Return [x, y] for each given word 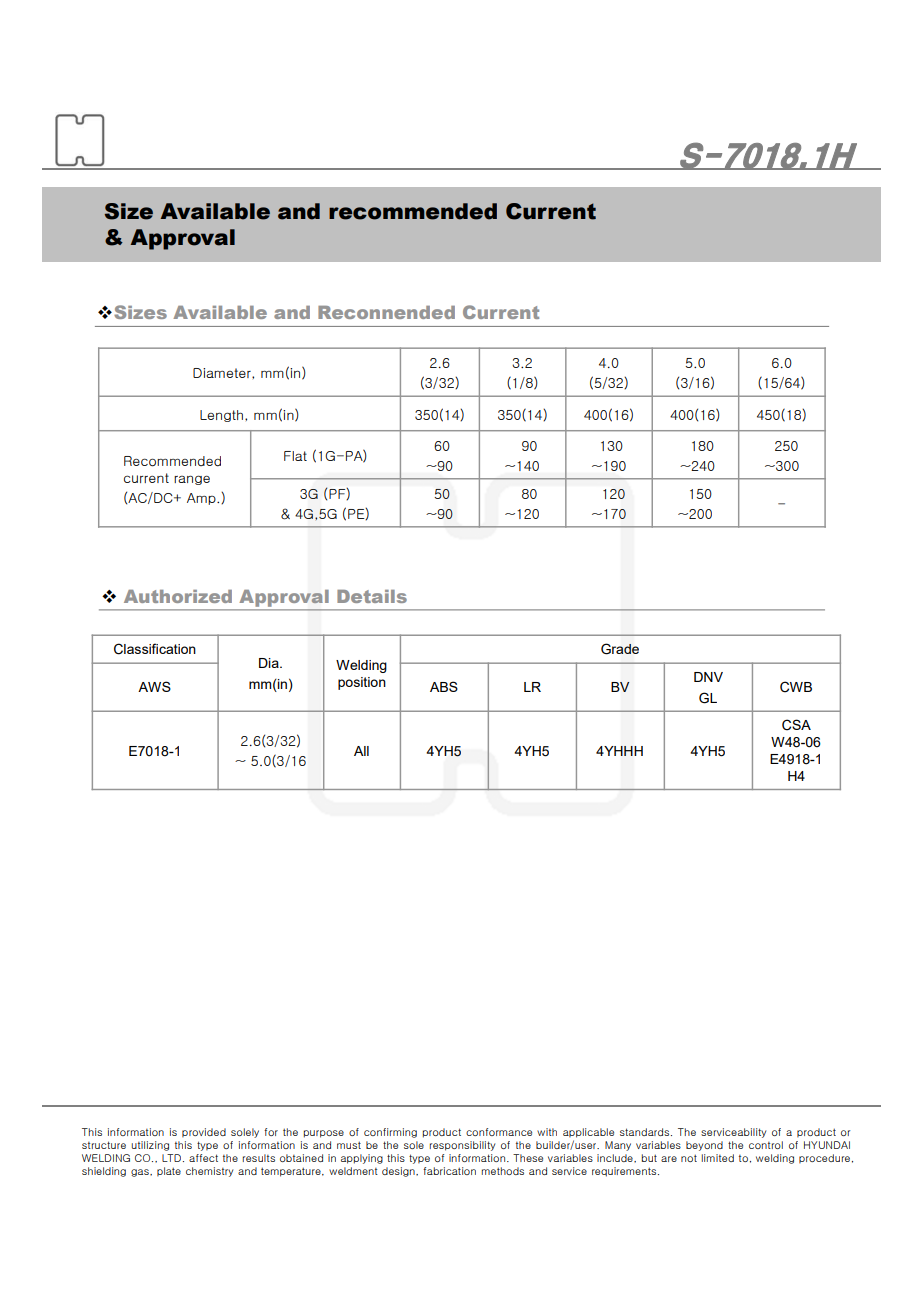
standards [646, 1132]
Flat [295, 456]
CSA [796, 725]
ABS [444, 686]
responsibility [462, 1146]
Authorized [178, 596]
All [361, 751]
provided [204, 1132]
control [766, 1145]
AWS [154, 686]
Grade [620, 649]
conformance [499, 1132]
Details [372, 596]
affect [203, 1158]
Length [221, 416]
